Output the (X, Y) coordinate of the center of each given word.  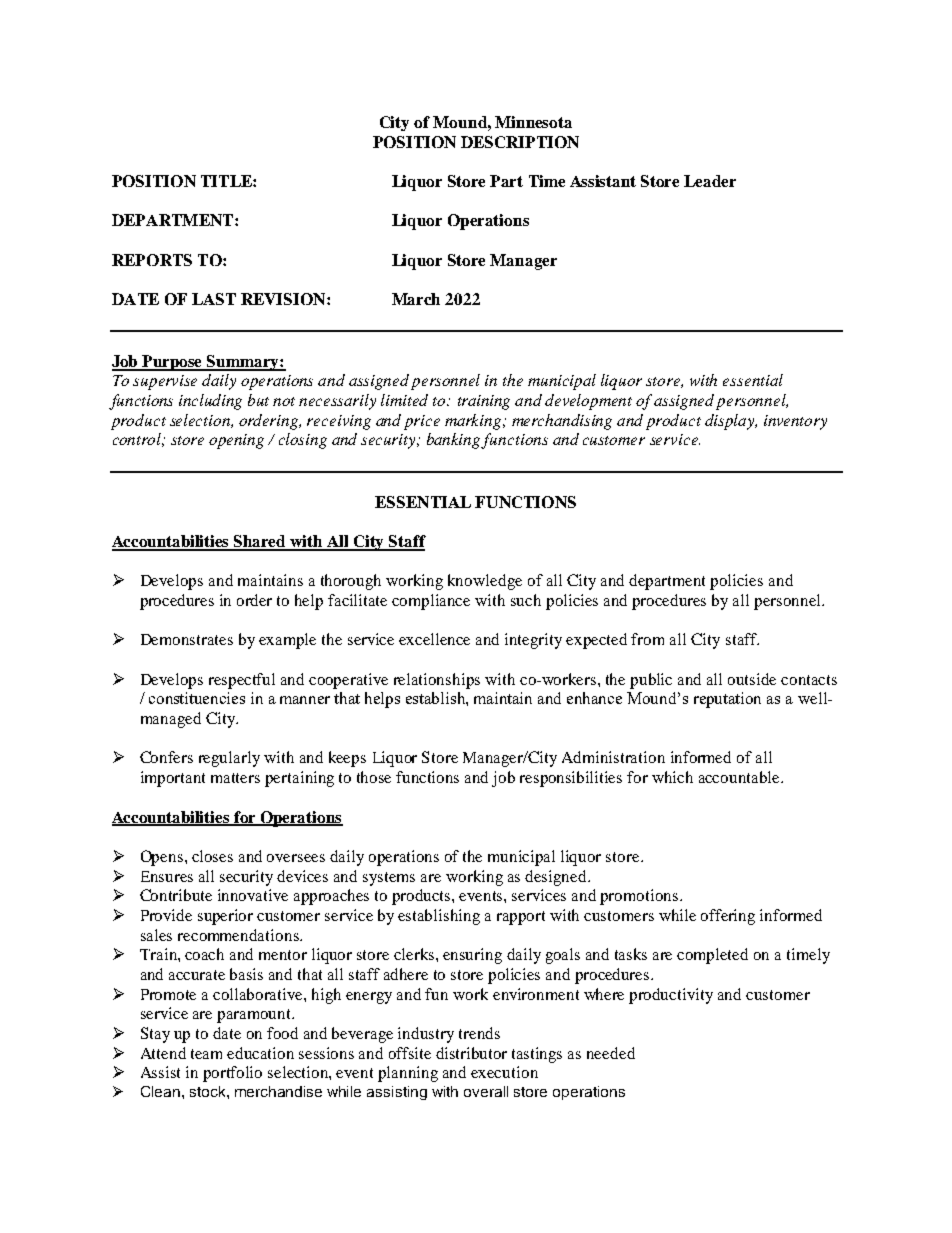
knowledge (485, 582)
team (206, 1054)
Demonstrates (187, 639)
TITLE (227, 181)
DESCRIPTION (520, 142)
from (647, 639)
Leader (710, 181)
